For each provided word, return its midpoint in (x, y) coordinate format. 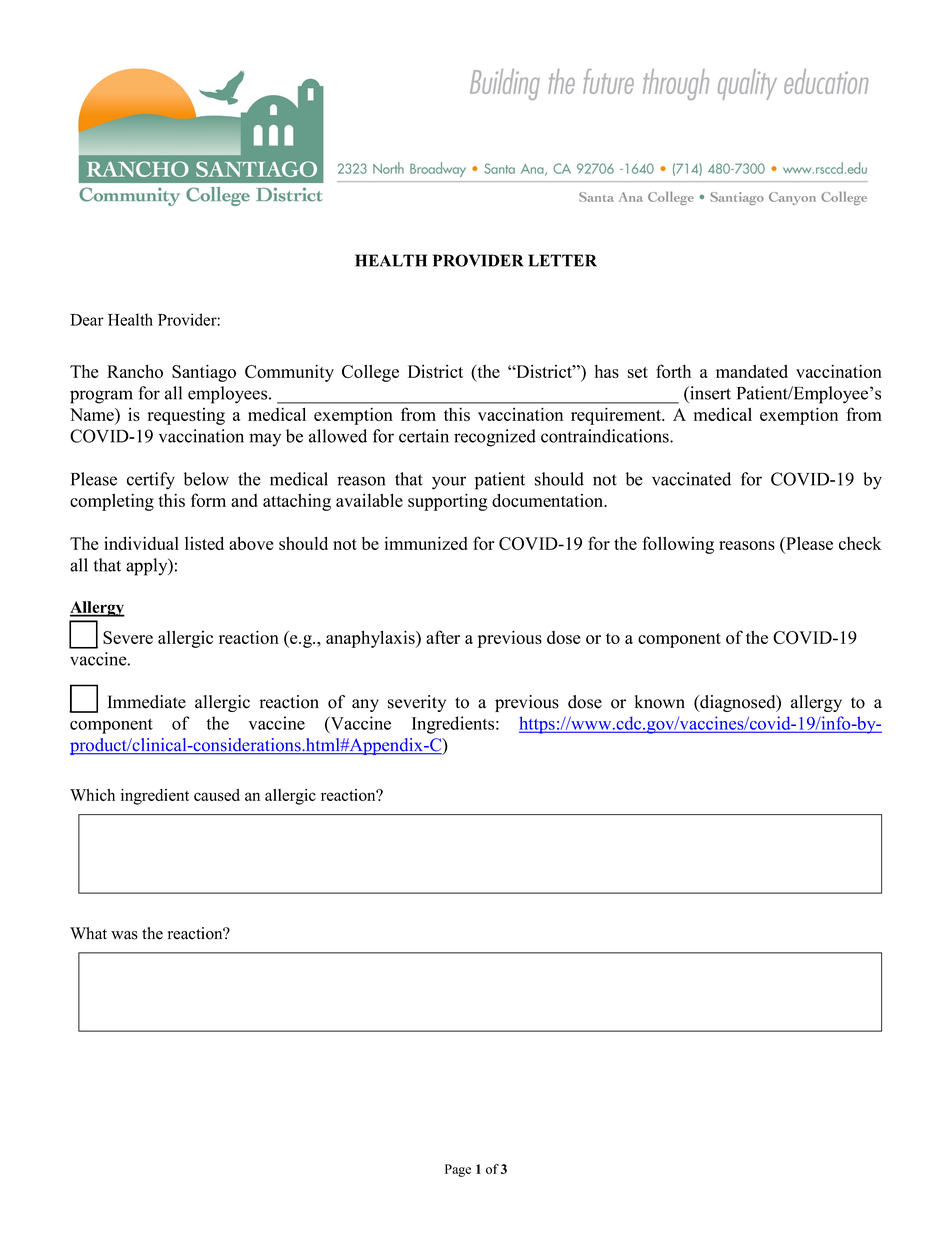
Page (458, 1170)
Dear (87, 320)
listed (204, 543)
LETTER (562, 260)
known (660, 702)
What (88, 933)
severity (417, 703)
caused (217, 795)
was (124, 935)
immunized (426, 543)
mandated (752, 371)
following (678, 545)
